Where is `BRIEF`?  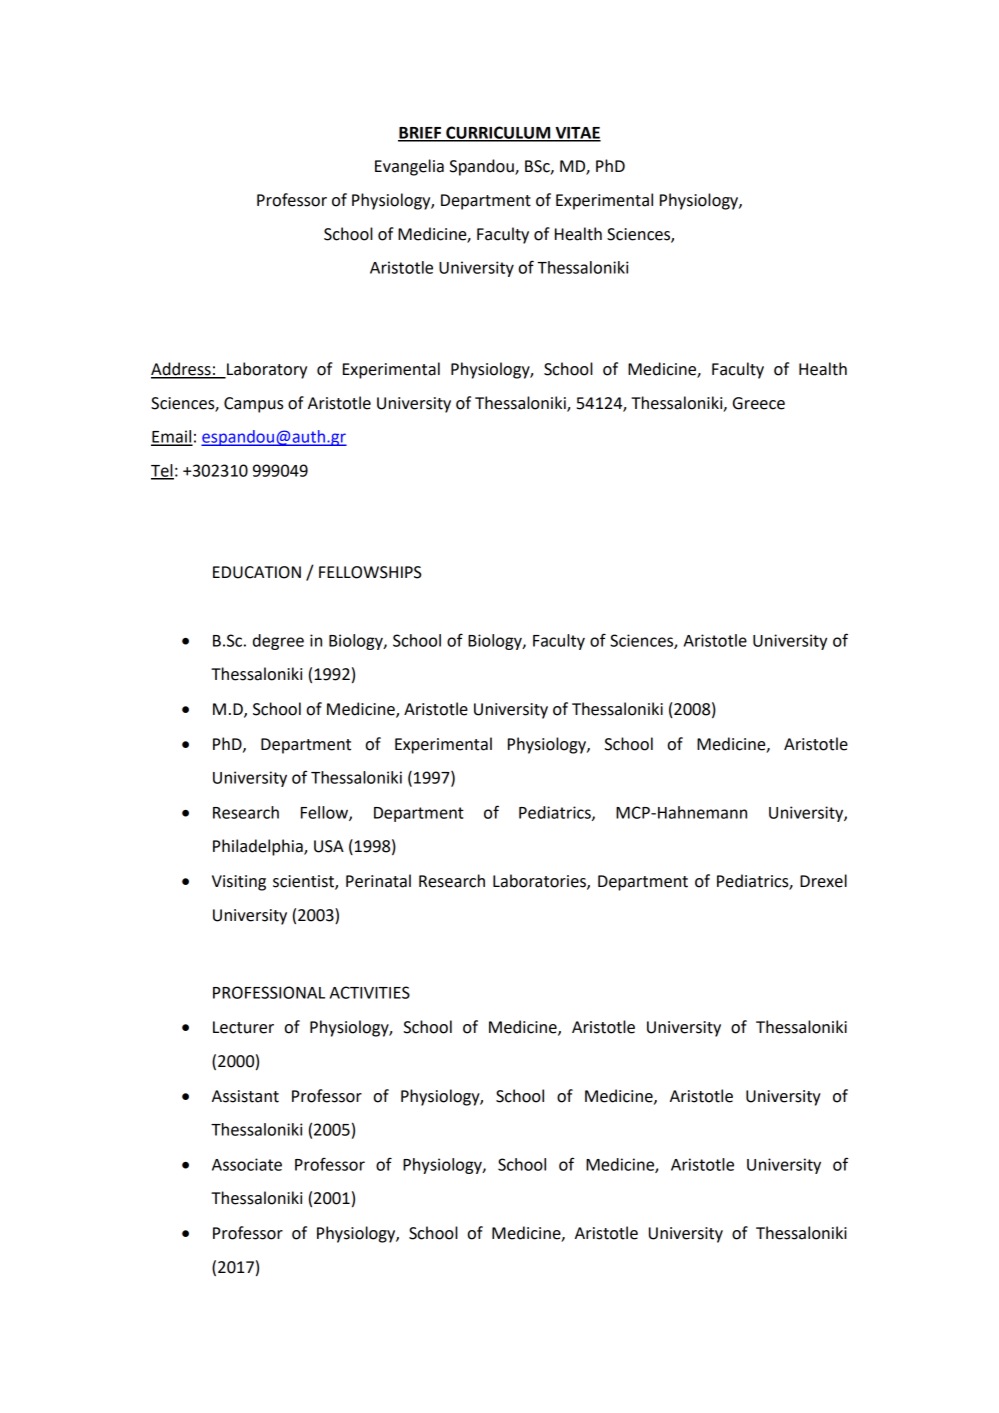 BRIEF is located at coordinates (421, 134).
